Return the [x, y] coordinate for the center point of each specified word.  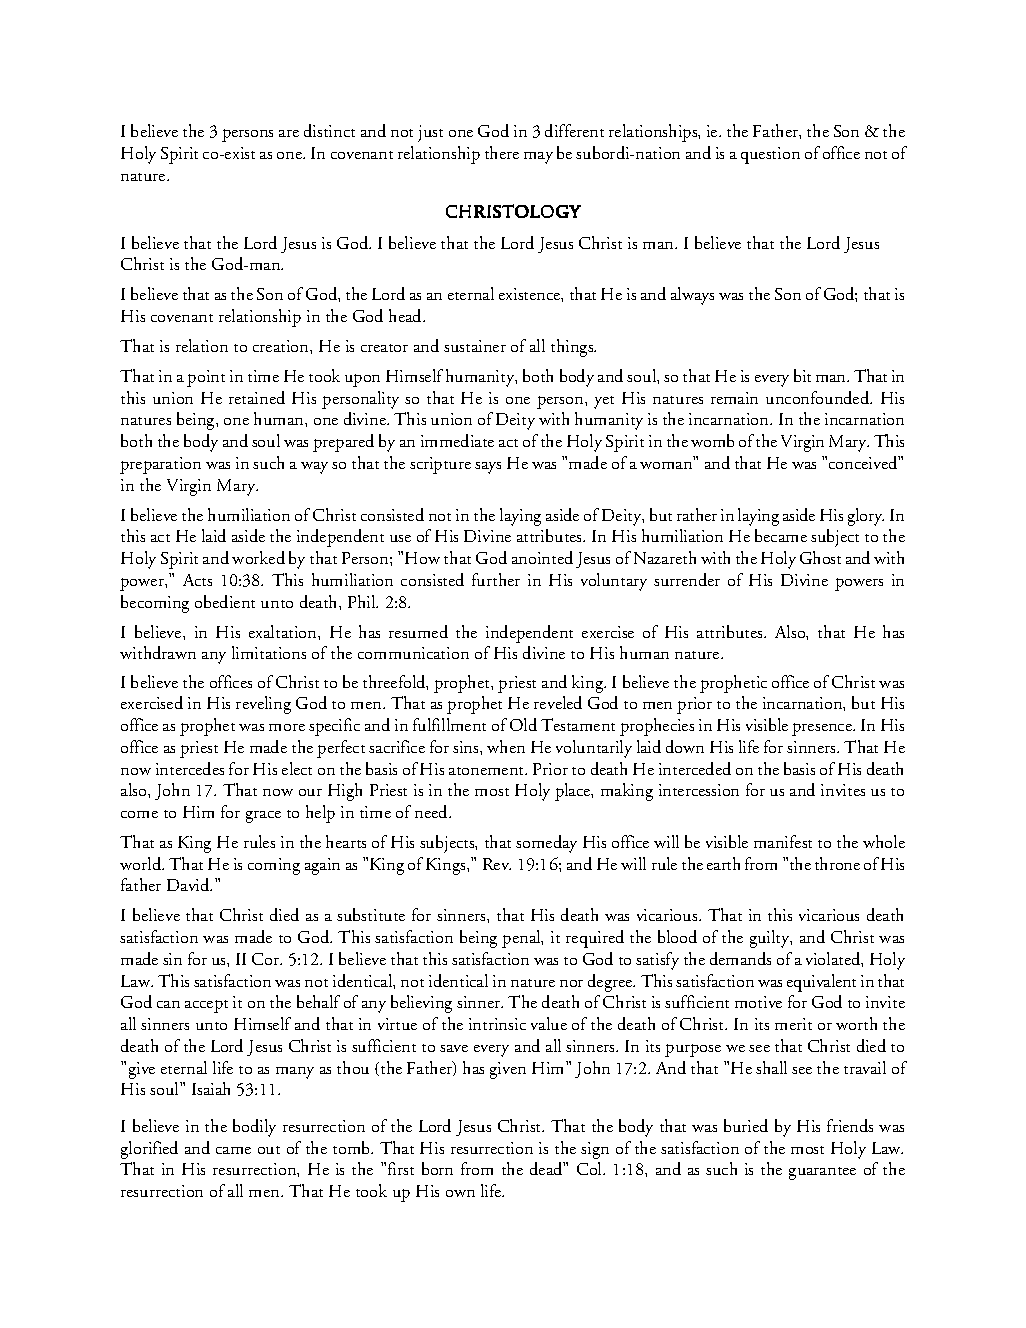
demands [740, 958]
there [502, 152]
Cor [267, 959]
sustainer [475, 346]
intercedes [190, 768]
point [206, 378]
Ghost [820, 557]
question [770, 155]
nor [571, 983]
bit [802, 375]
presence [823, 729]
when [506, 746]
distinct [329, 130]
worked [258, 557]
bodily [254, 1128]
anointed [542, 557]
